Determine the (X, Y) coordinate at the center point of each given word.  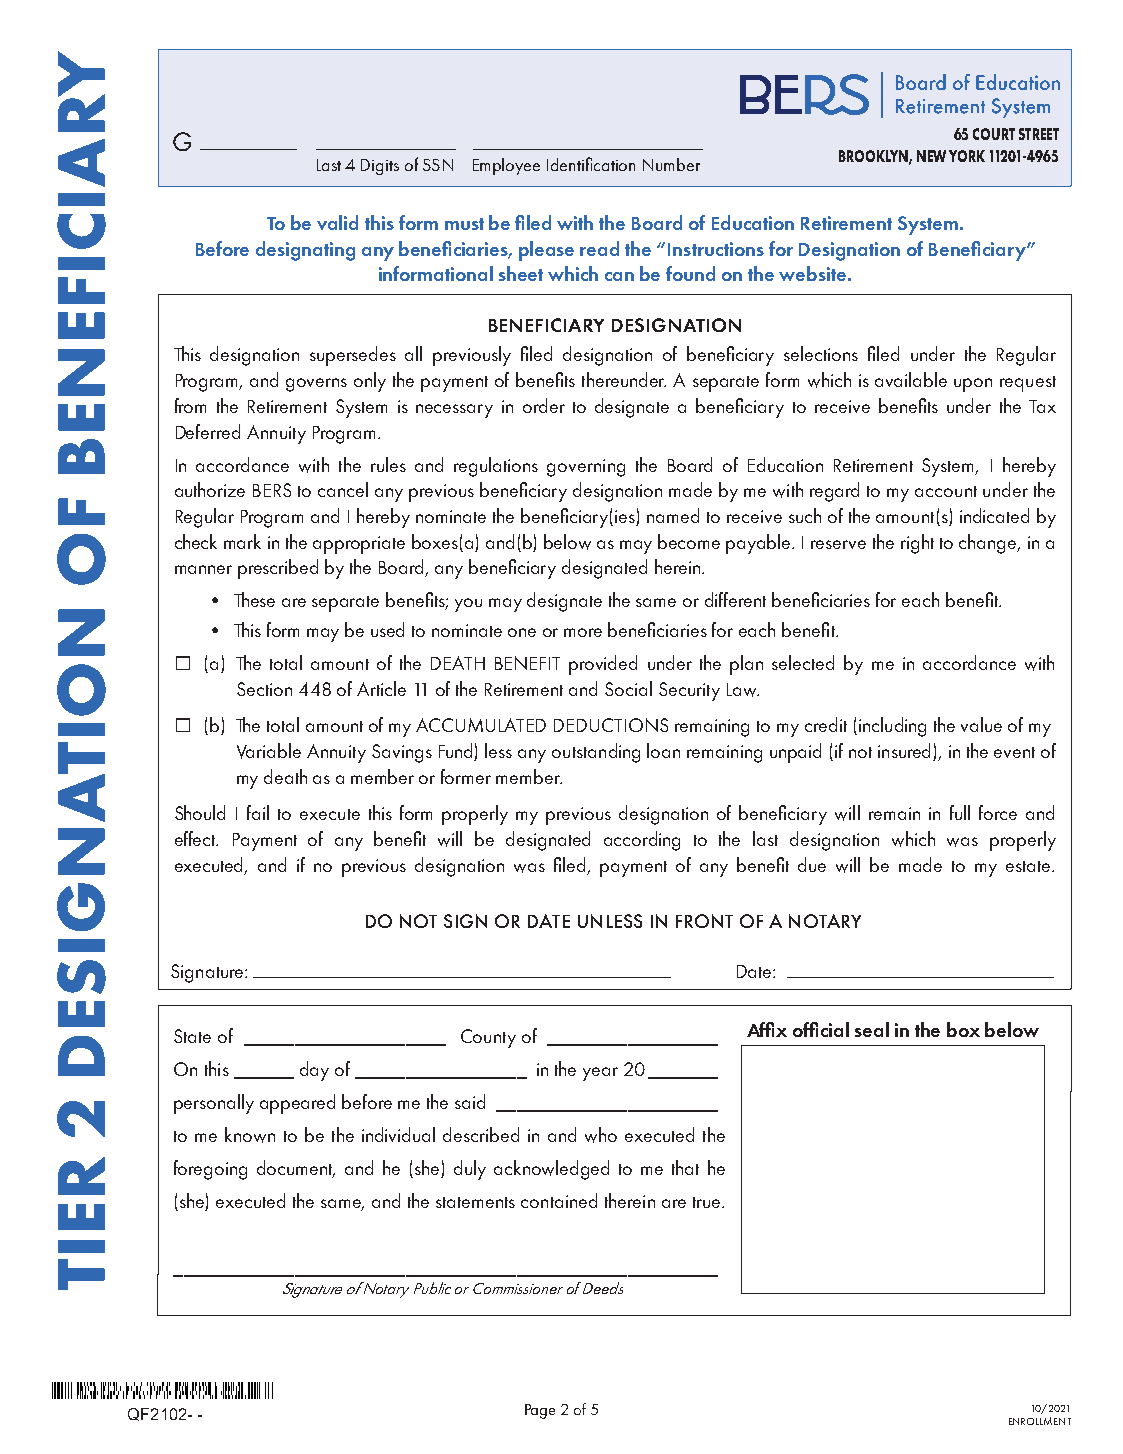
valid (337, 222)
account (946, 491)
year (600, 1074)
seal (872, 1029)
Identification (591, 164)
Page (540, 1411)
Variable (269, 751)
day (314, 1071)
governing (586, 468)
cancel (343, 489)
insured (906, 752)
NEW (931, 156)
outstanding (596, 753)
